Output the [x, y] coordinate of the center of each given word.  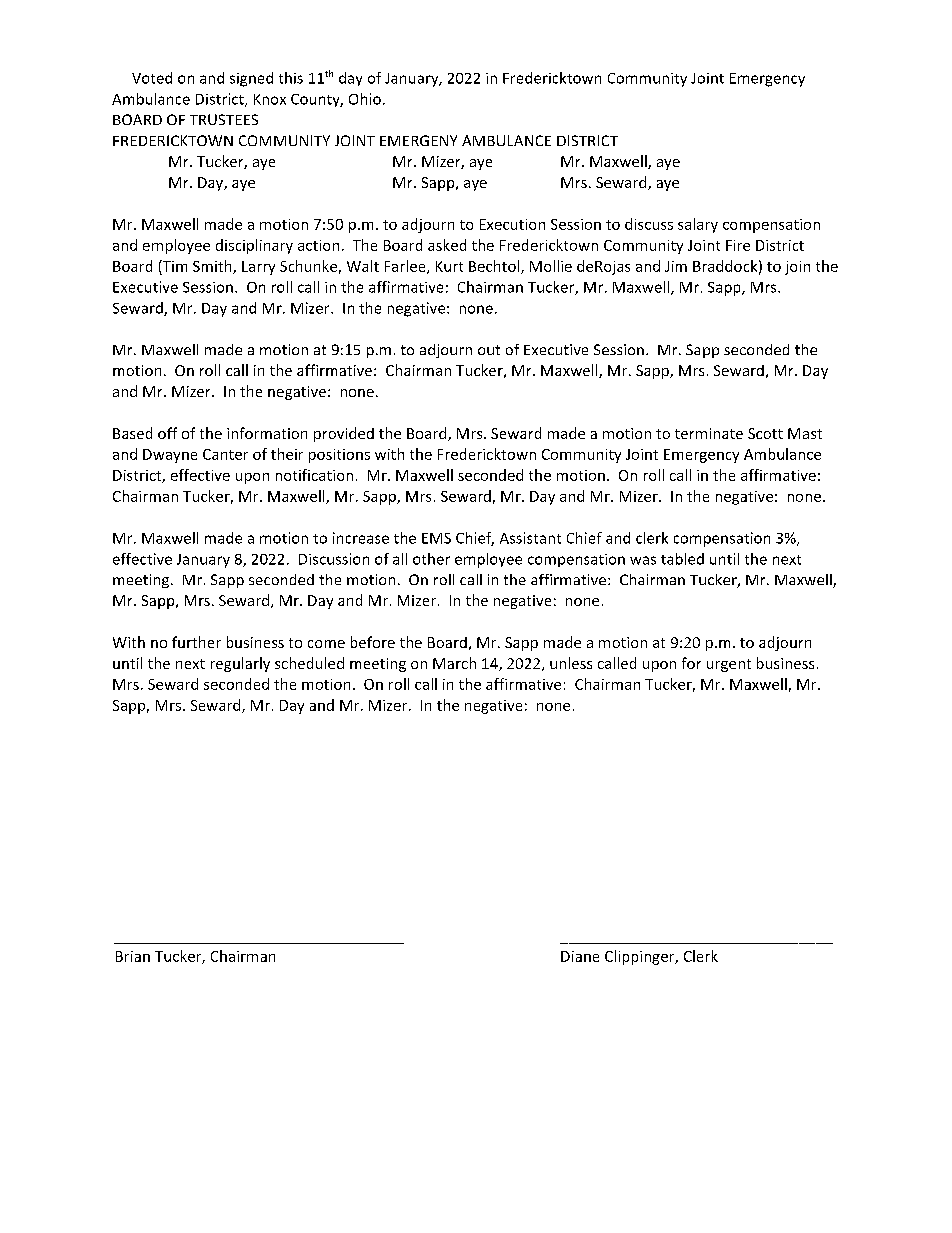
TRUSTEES [224, 119]
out [489, 350]
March [454, 663]
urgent [729, 665]
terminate [709, 433]
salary [698, 225]
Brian [133, 956]
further [196, 642]
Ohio [365, 99]
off [167, 433]
